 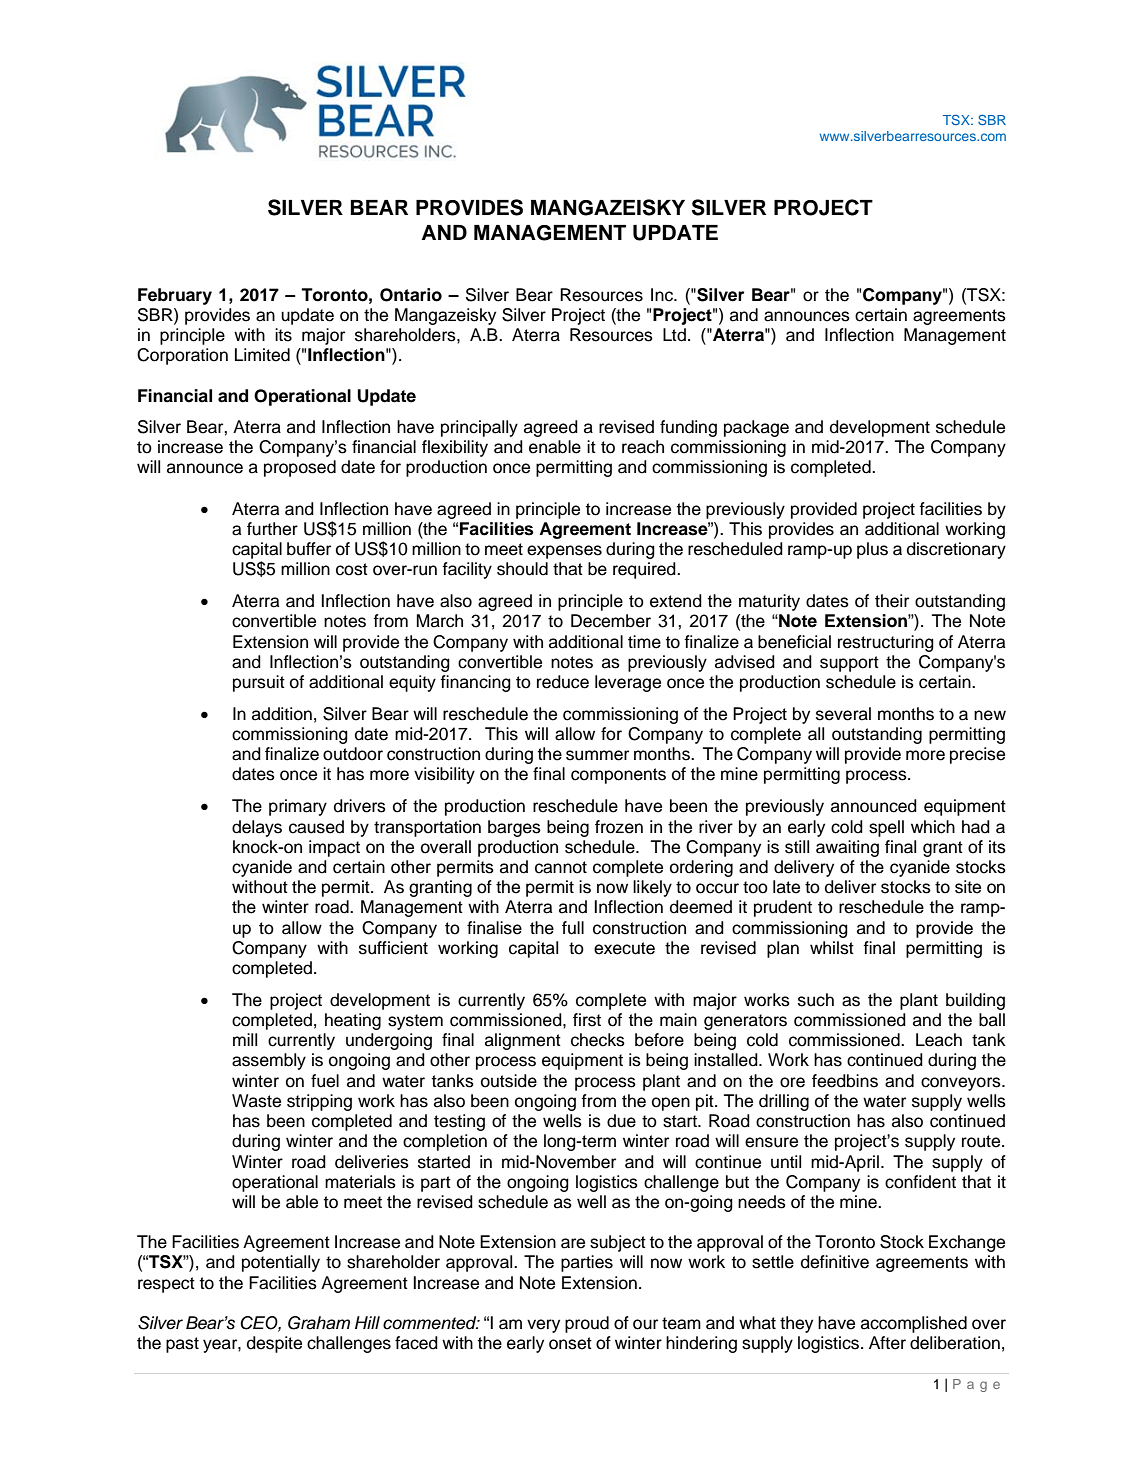 What do you see at coordinates (587, 1324) in the image?
I see `proud` at bounding box center [587, 1324].
